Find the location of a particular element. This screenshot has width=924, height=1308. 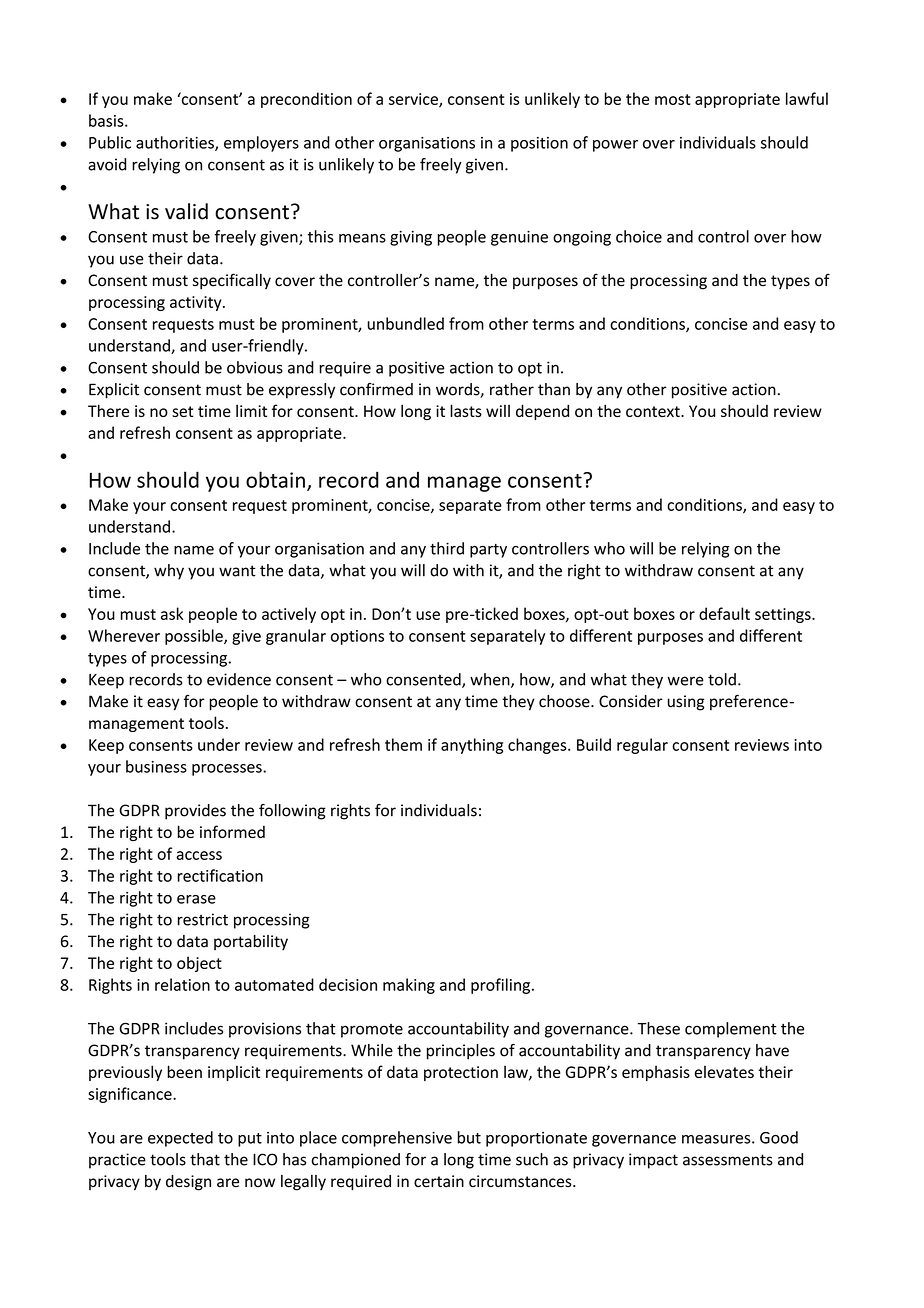

expected is located at coordinates (180, 1139).
